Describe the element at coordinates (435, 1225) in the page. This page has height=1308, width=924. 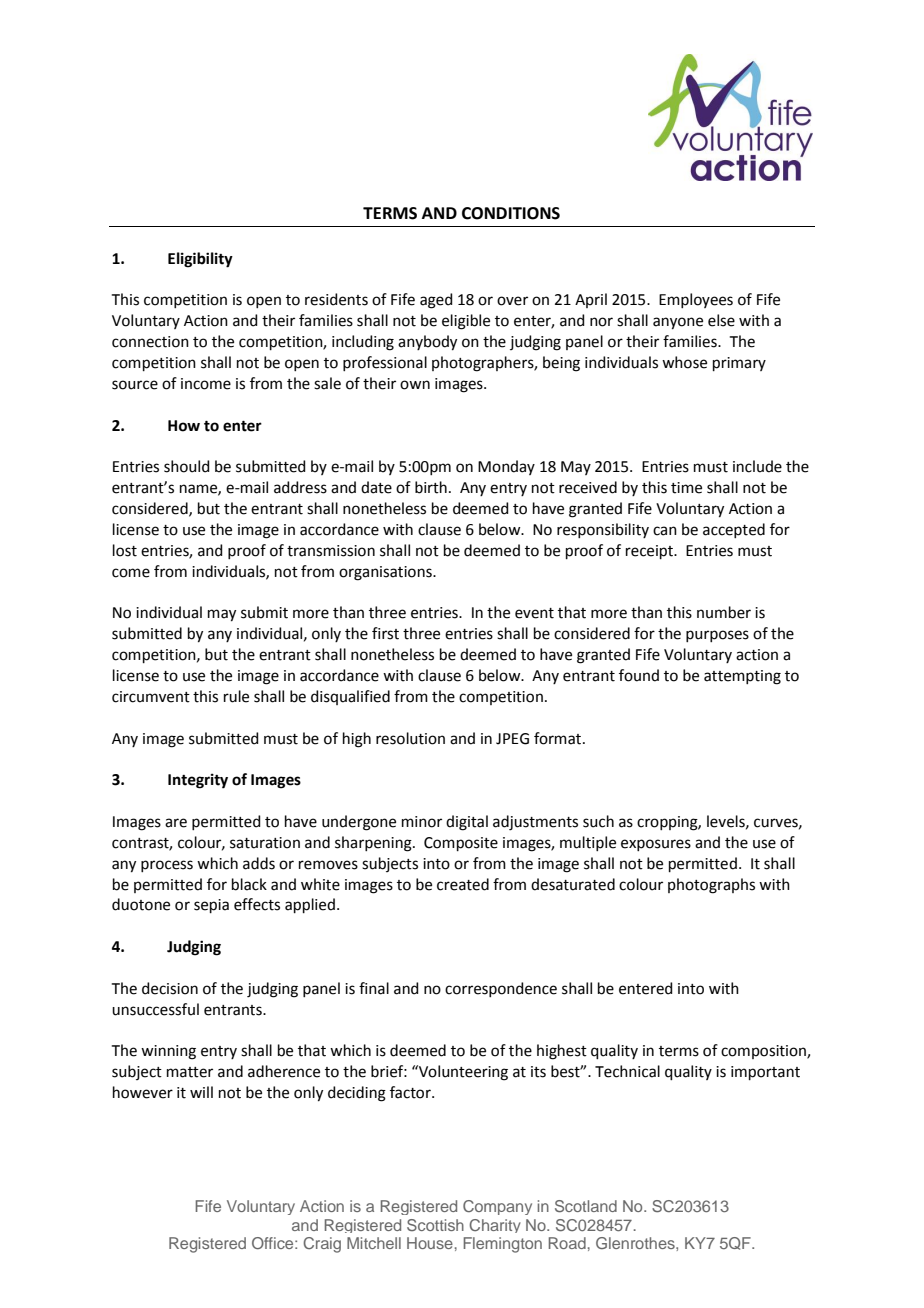
I see `Scottish` at that location.
